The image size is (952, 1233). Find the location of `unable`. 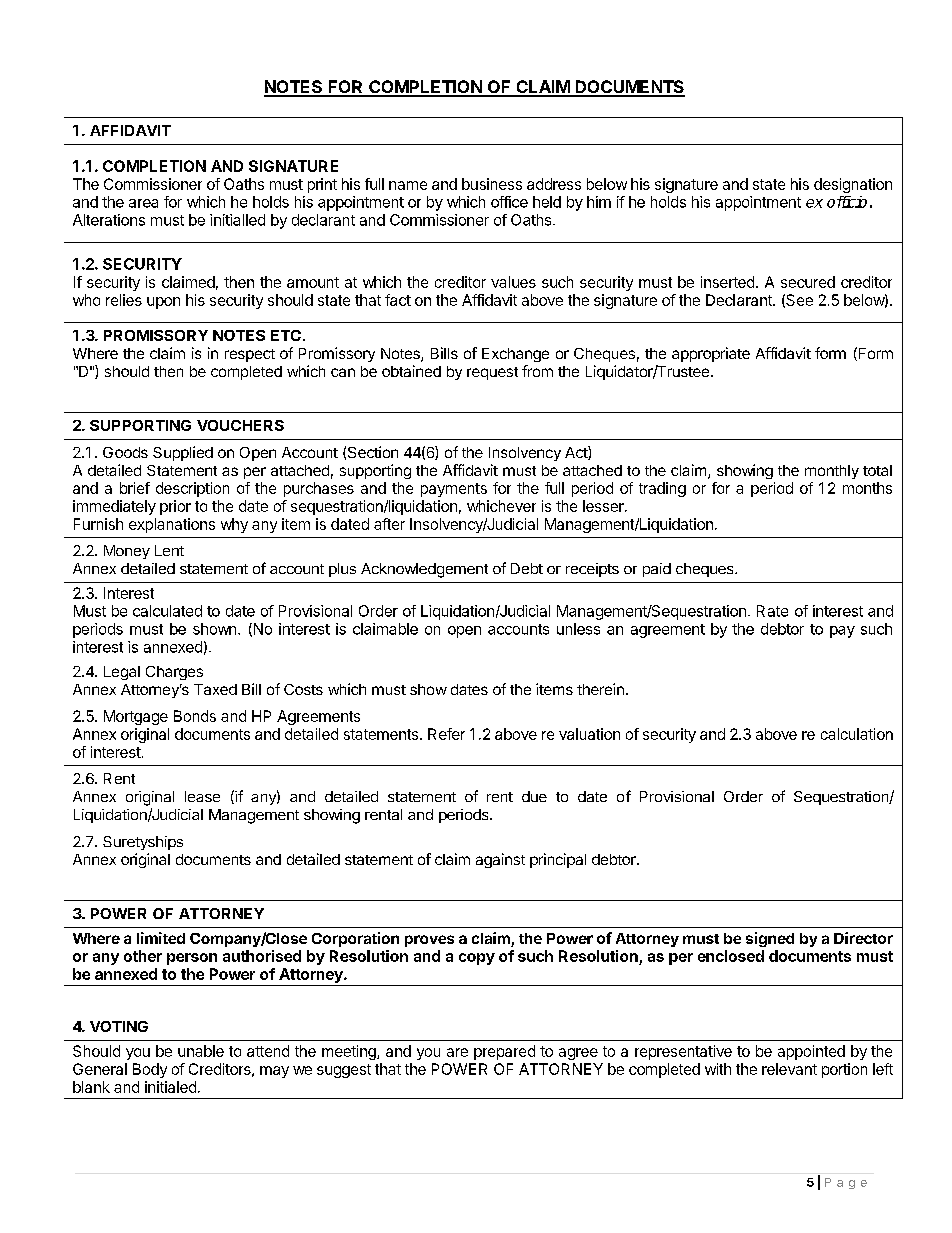

unable is located at coordinates (201, 1051).
